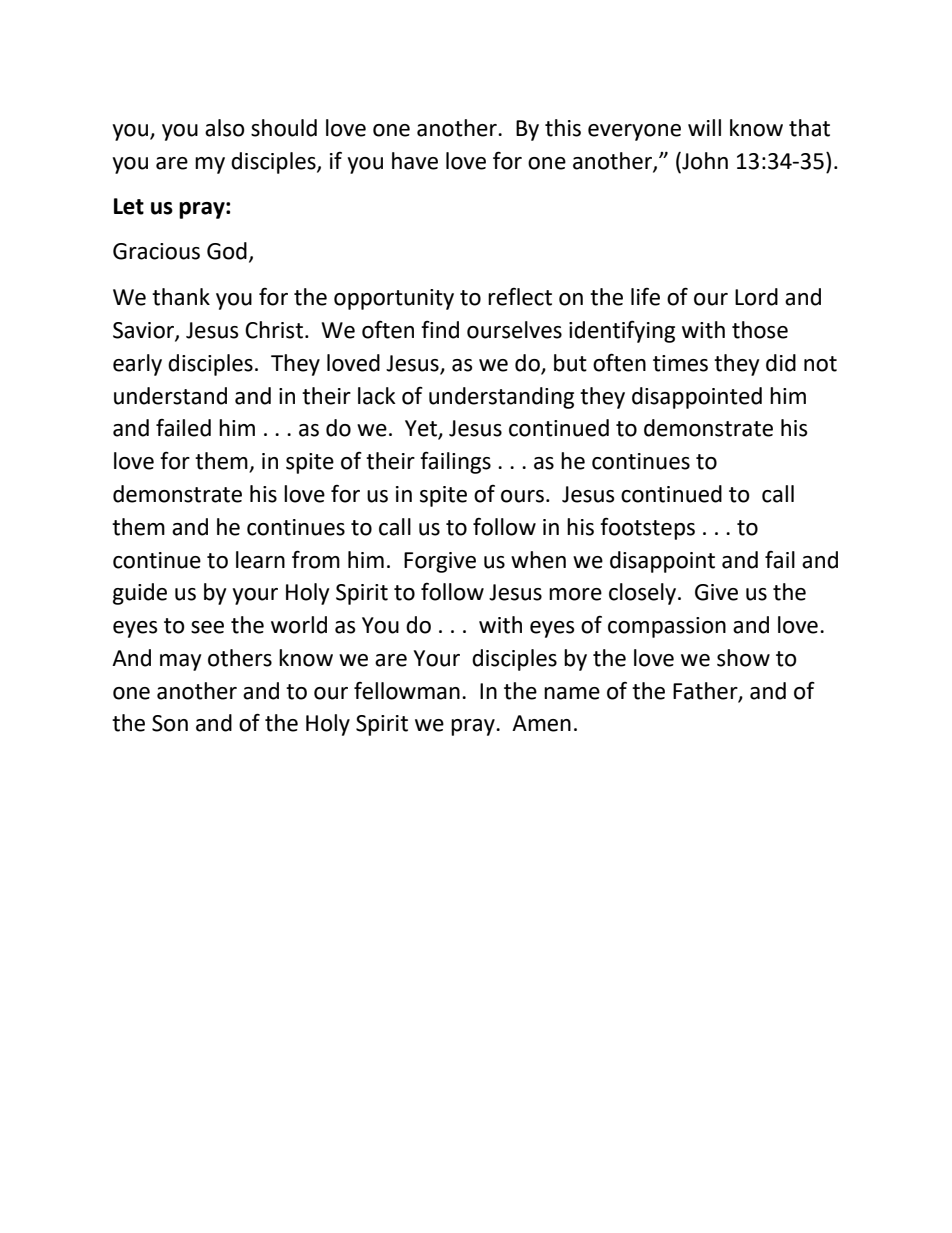 The height and width of the page is (1233, 952). Describe the element at coordinates (541, 723) in the page. I see `Amen` at that location.
